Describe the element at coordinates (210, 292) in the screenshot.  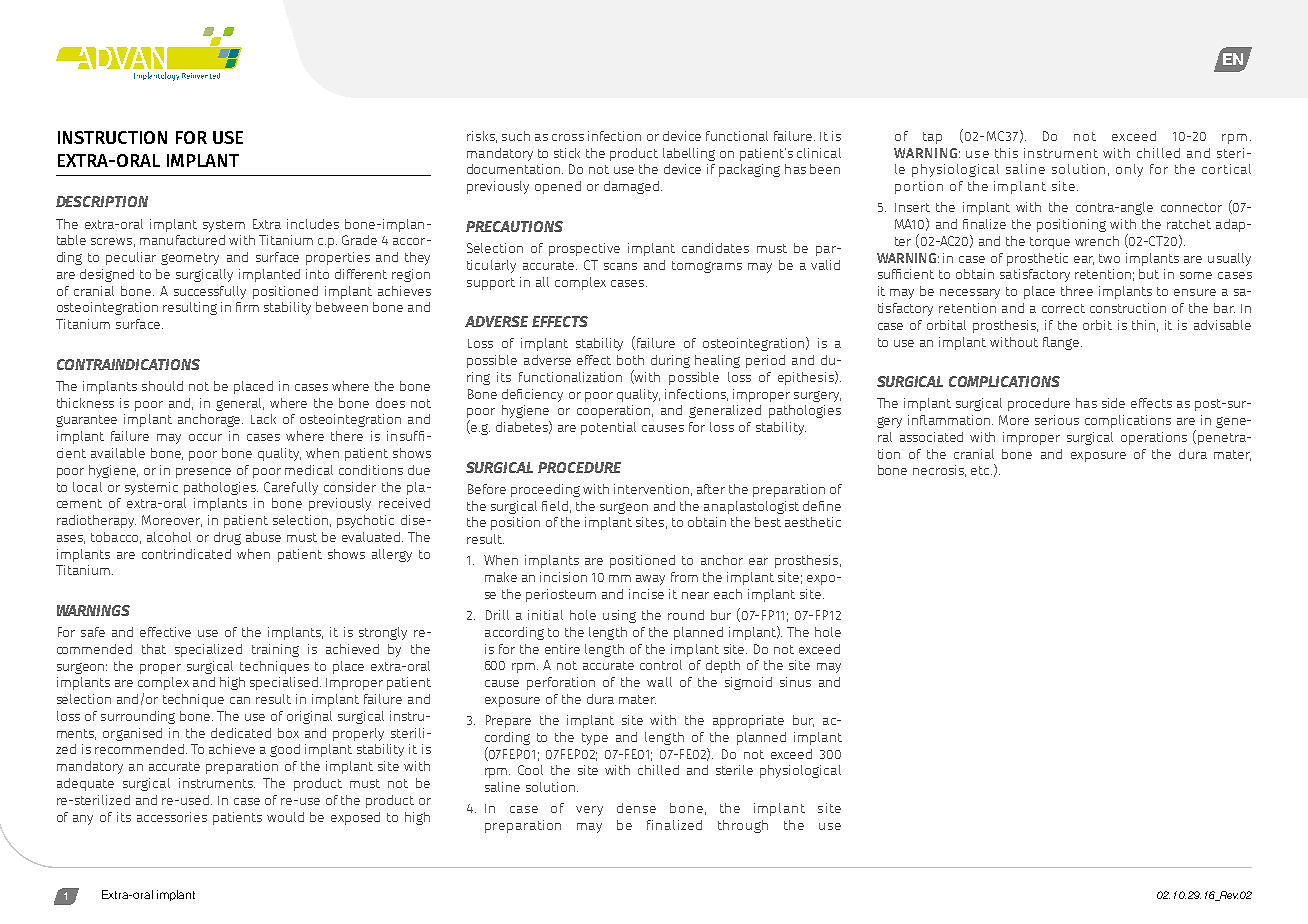
I see `successfully` at that location.
